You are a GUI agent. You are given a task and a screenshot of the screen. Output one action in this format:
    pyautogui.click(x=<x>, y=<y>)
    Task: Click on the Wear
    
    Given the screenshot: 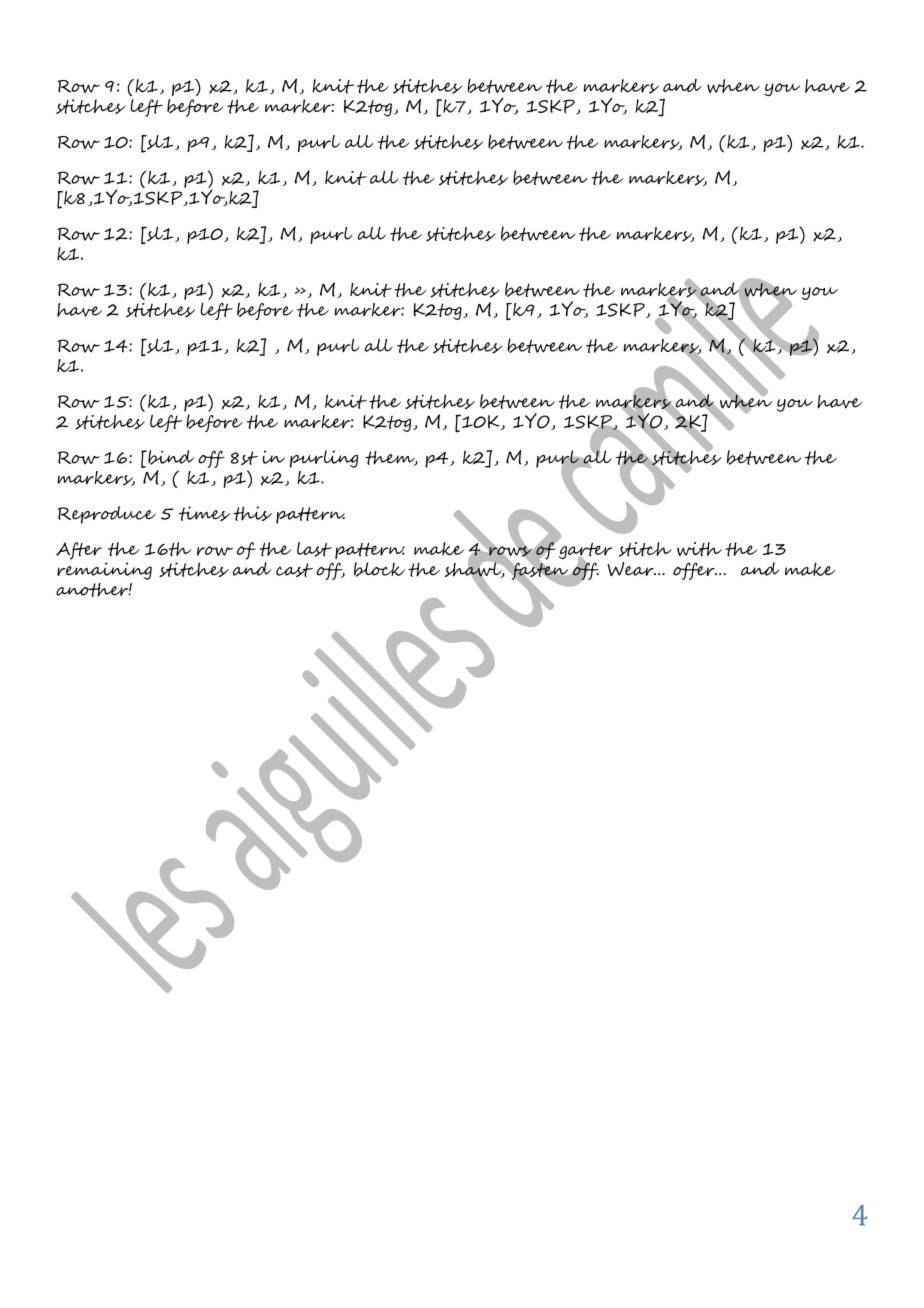 What is the action you would take?
    pyautogui.click(x=631, y=569)
